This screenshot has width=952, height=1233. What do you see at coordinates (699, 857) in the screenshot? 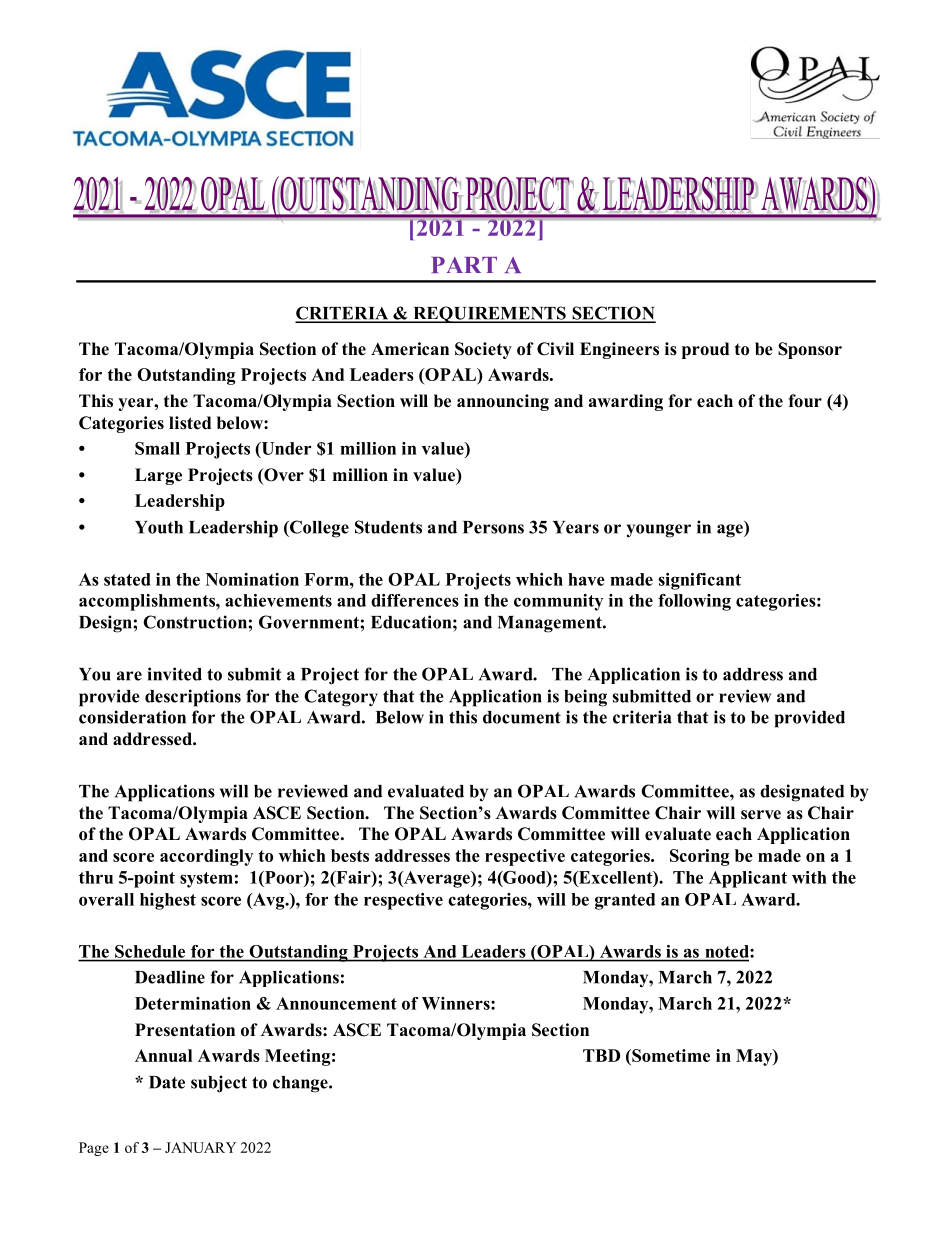
I see `Scoring` at bounding box center [699, 857].
